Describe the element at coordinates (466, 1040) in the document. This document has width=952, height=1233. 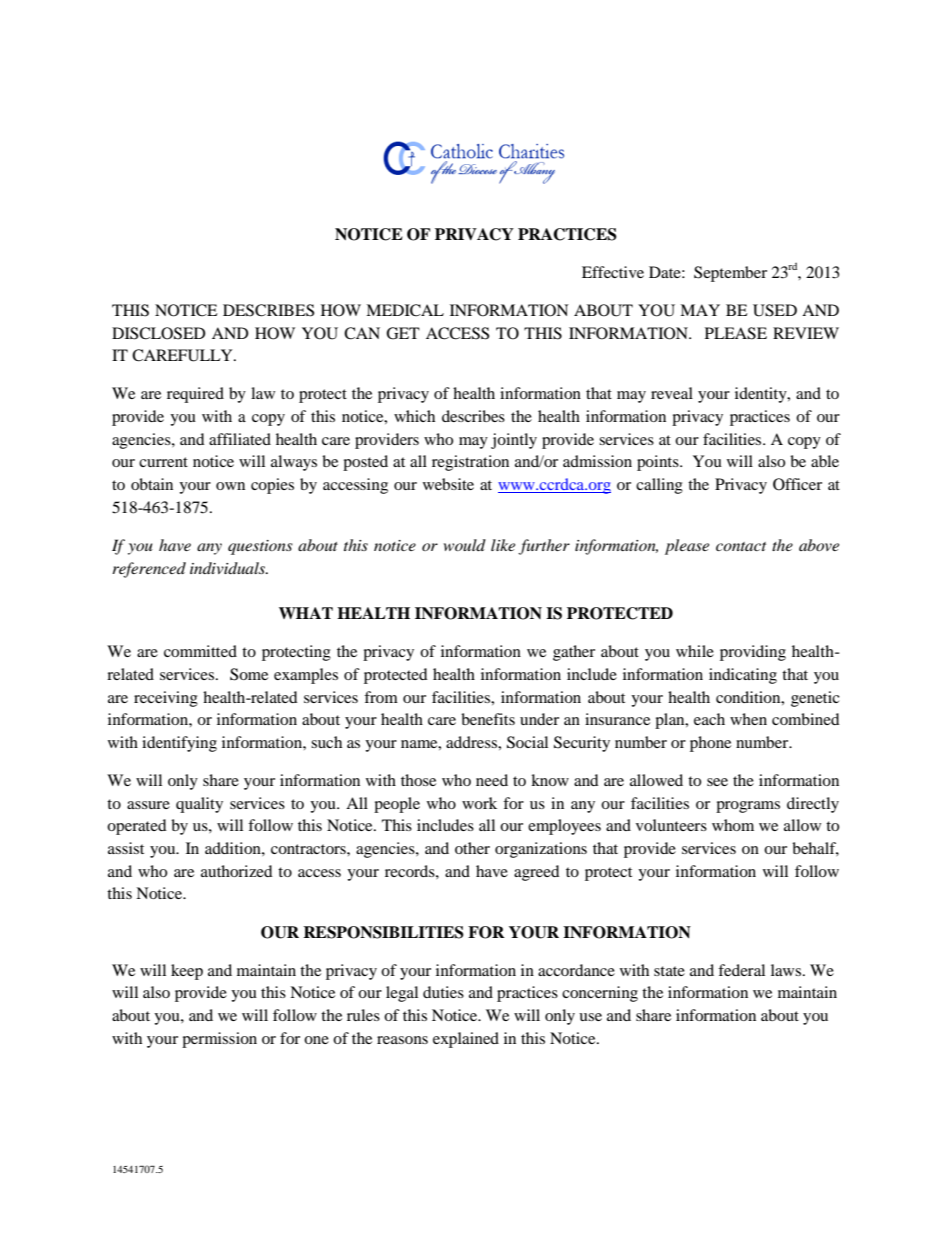
I see `explained` at that location.
